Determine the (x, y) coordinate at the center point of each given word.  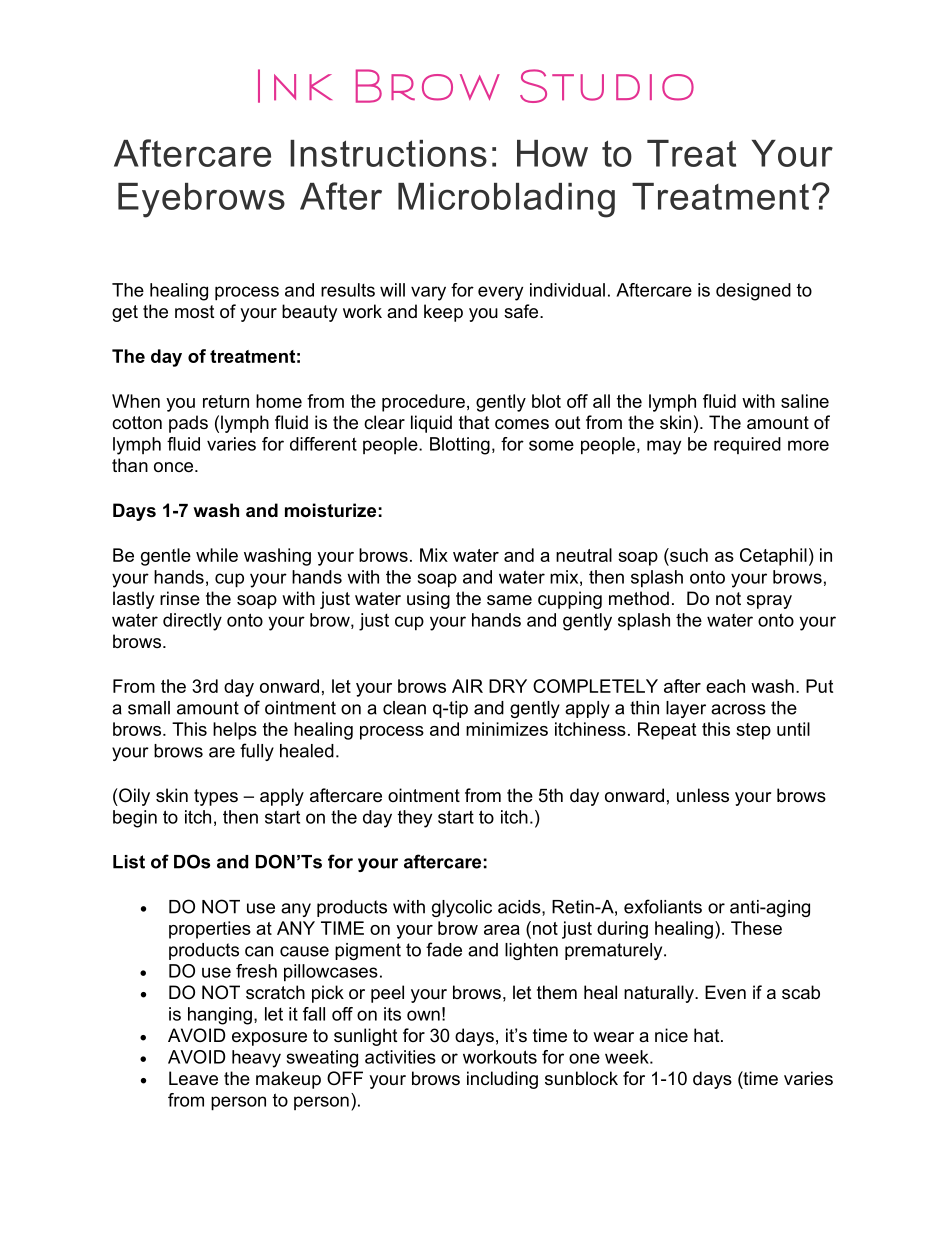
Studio (607, 86)
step (753, 731)
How (552, 153)
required (747, 445)
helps (235, 731)
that (474, 422)
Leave (193, 1078)
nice (671, 1035)
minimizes (507, 729)
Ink (295, 86)
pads (188, 424)
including (502, 1080)
